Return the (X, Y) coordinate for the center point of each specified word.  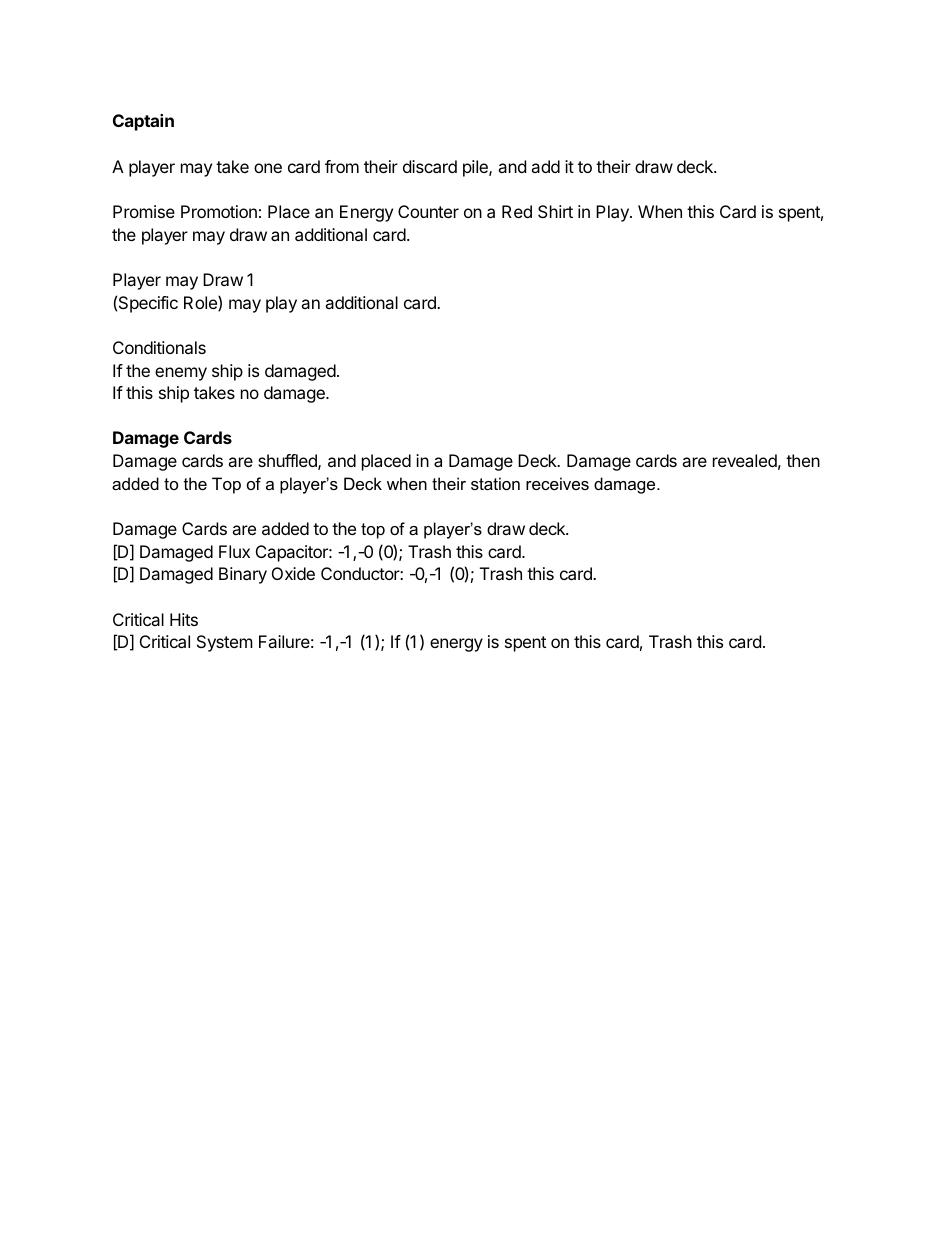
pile (476, 168)
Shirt (555, 211)
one (268, 168)
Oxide (293, 573)
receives (557, 483)
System (225, 643)
